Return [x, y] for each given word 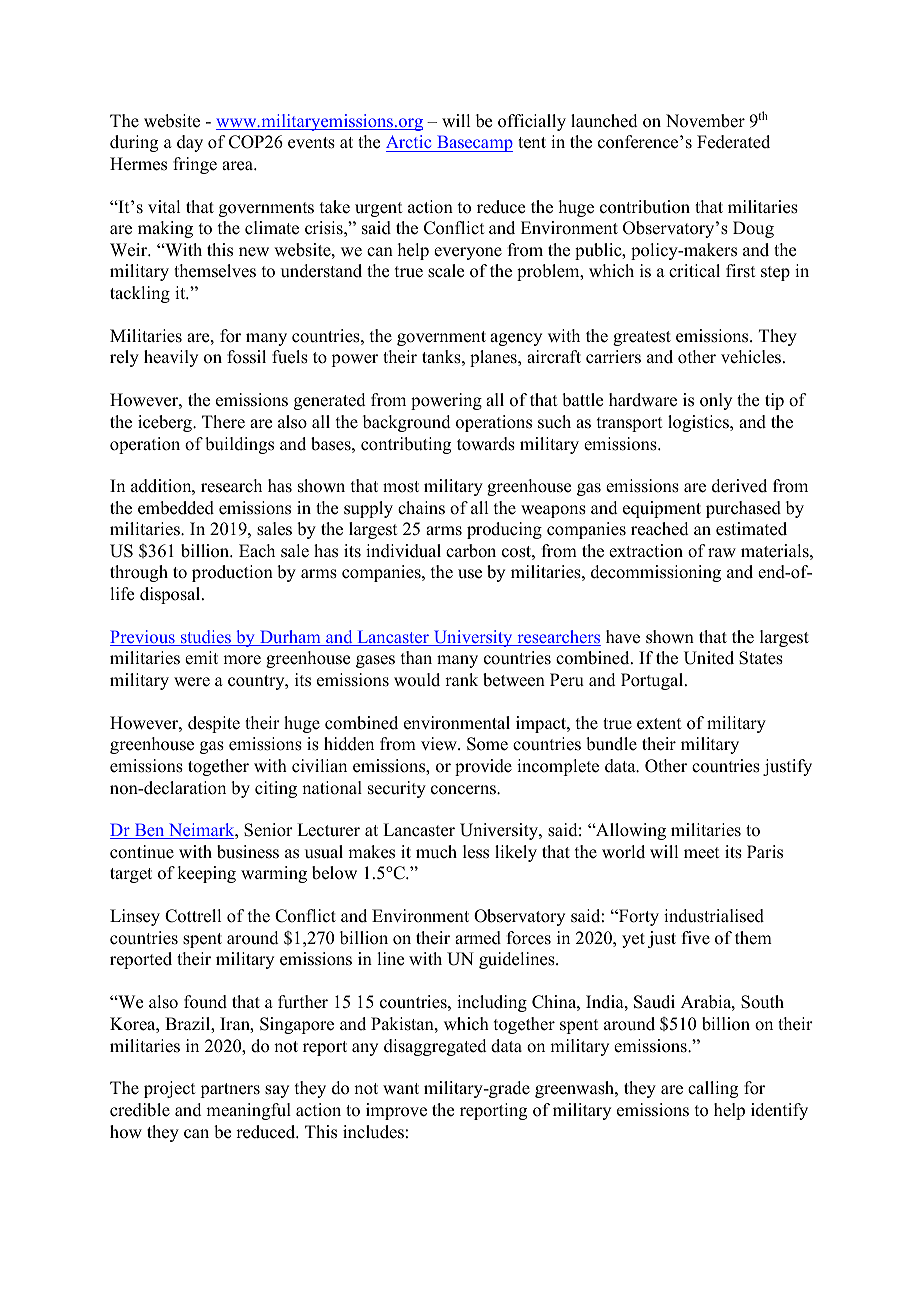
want [401, 1088]
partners [230, 1090]
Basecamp [474, 143]
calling [713, 1089]
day [190, 143]
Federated [733, 142]
